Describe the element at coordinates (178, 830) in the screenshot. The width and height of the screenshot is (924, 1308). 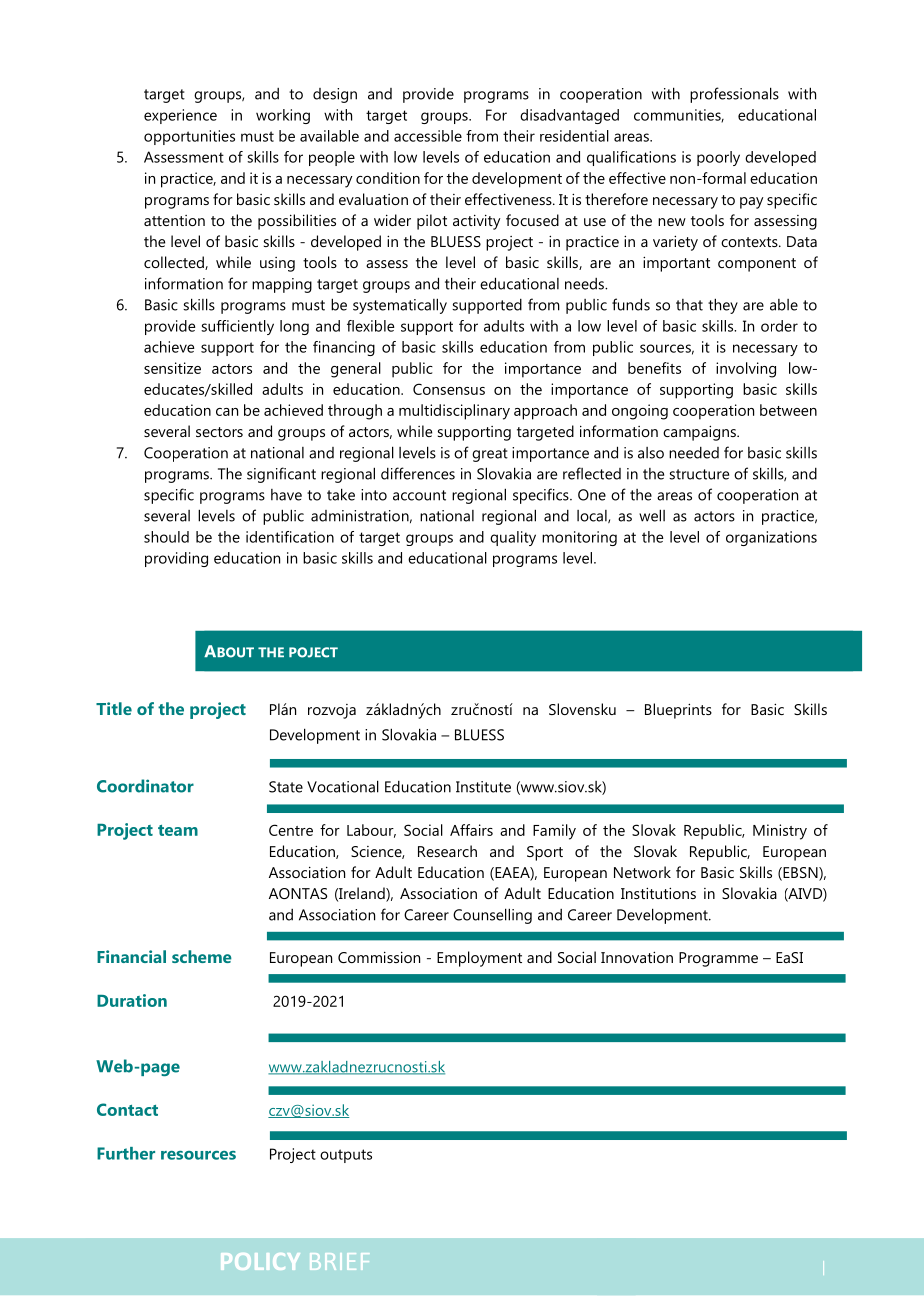
I see `team` at that location.
